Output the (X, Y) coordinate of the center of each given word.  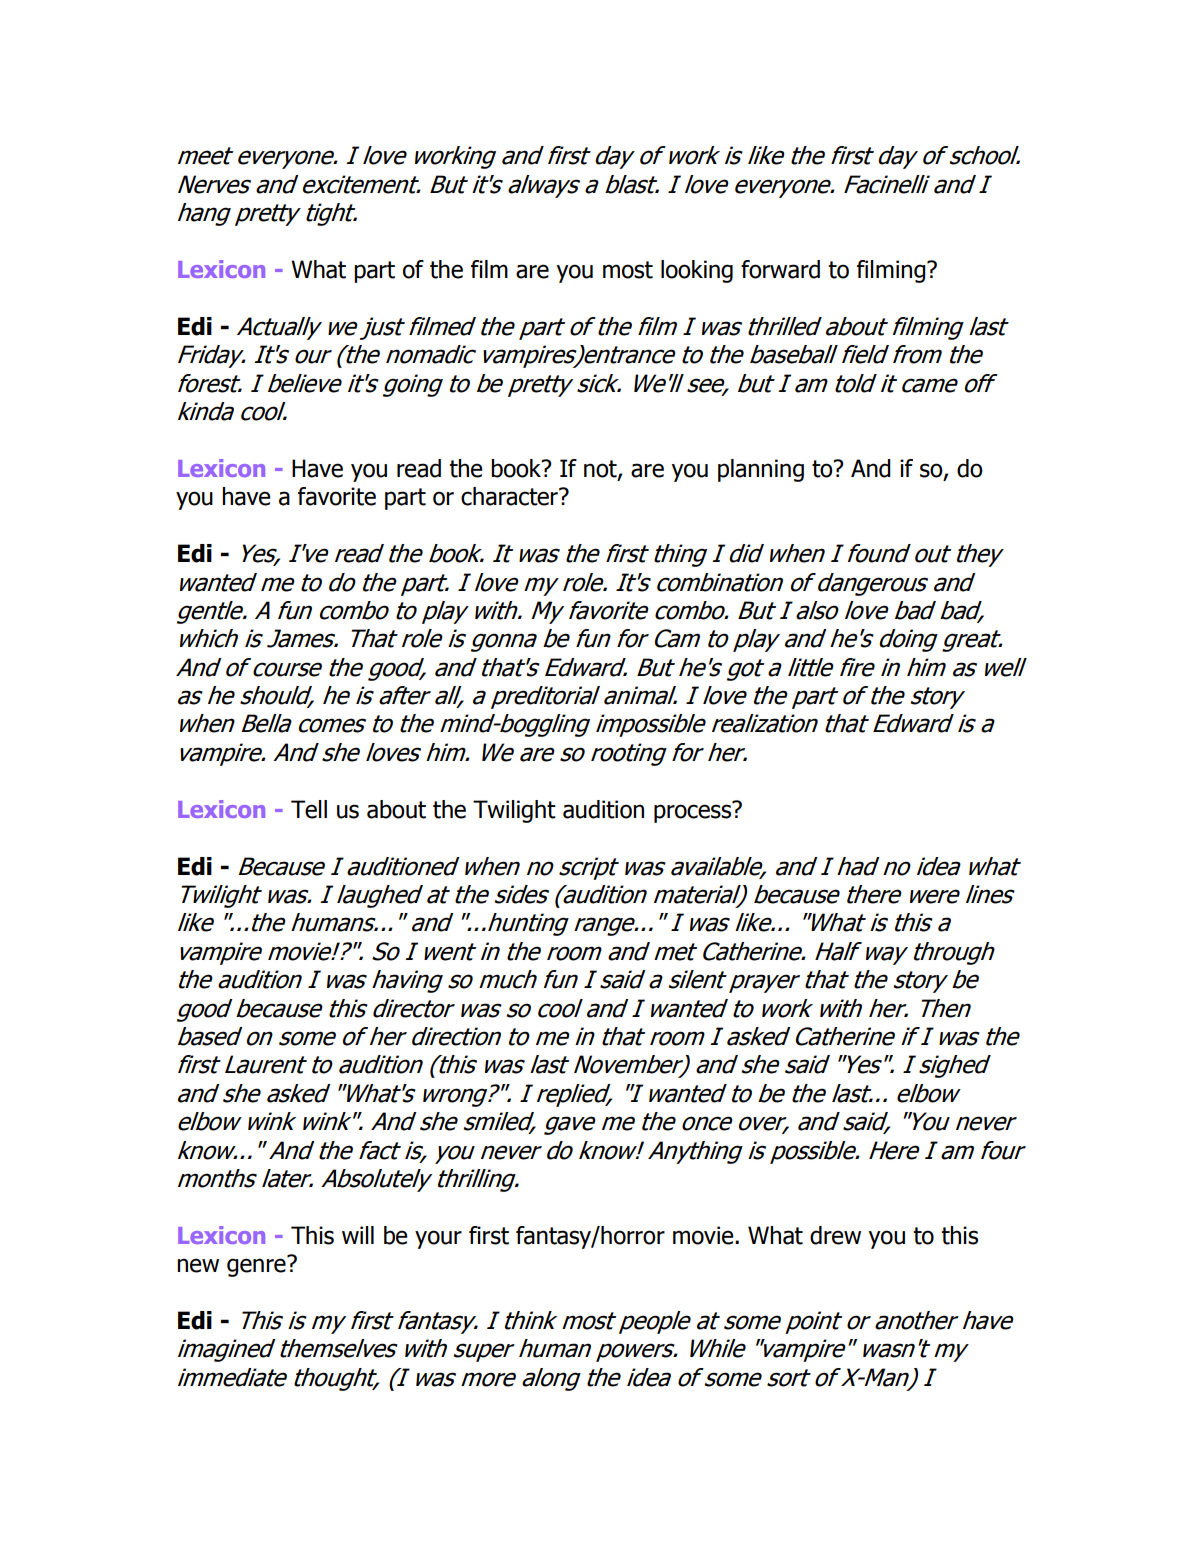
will (358, 1235)
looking (697, 271)
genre (257, 1266)
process (694, 812)
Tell (309, 809)
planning (761, 470)
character (510, 496)
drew (835, 1235)
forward (780, 269)
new (198, 1265)
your (438, 1239)
